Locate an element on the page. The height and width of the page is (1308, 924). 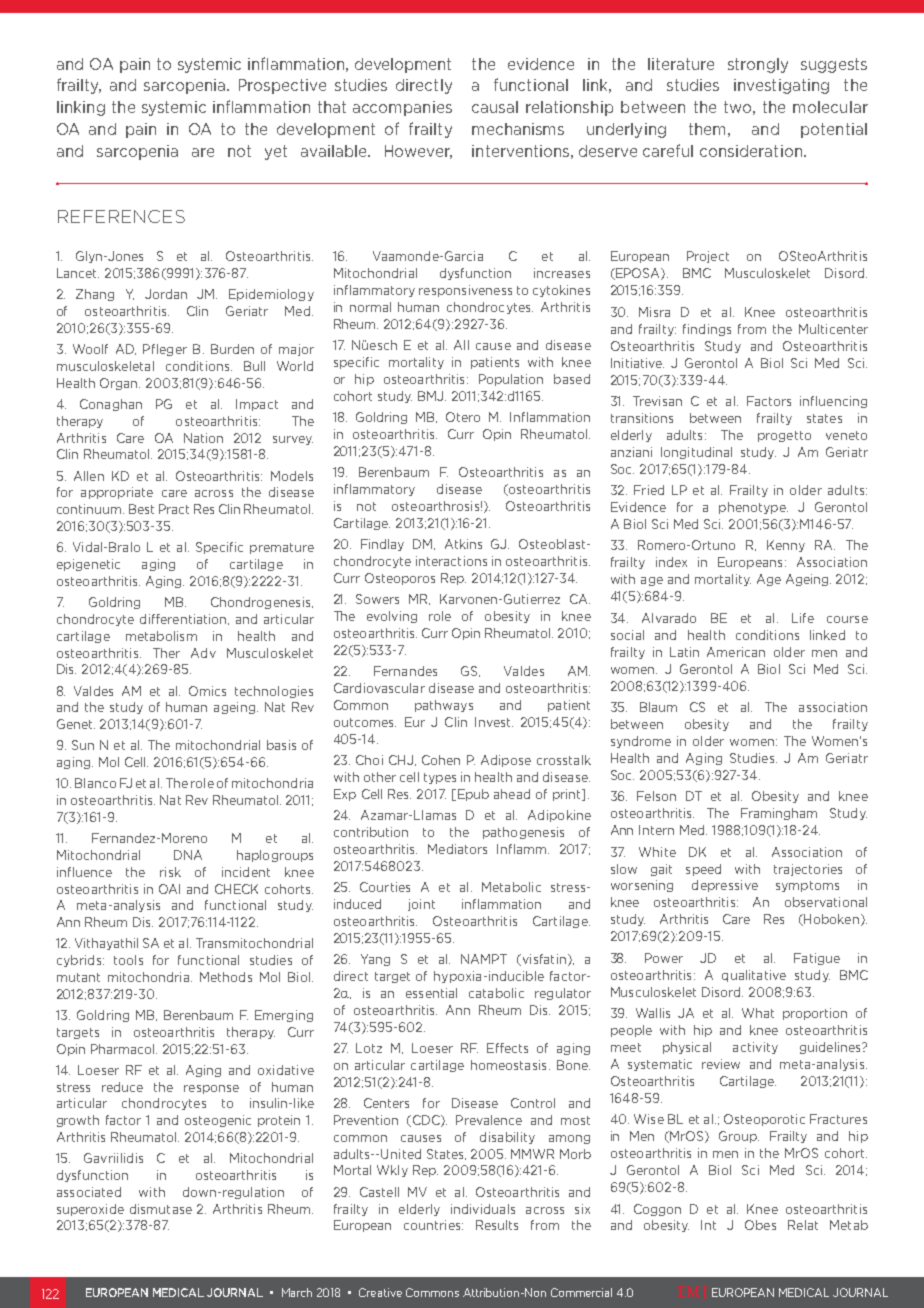
Prospective is located at coordinates (282, 86).
